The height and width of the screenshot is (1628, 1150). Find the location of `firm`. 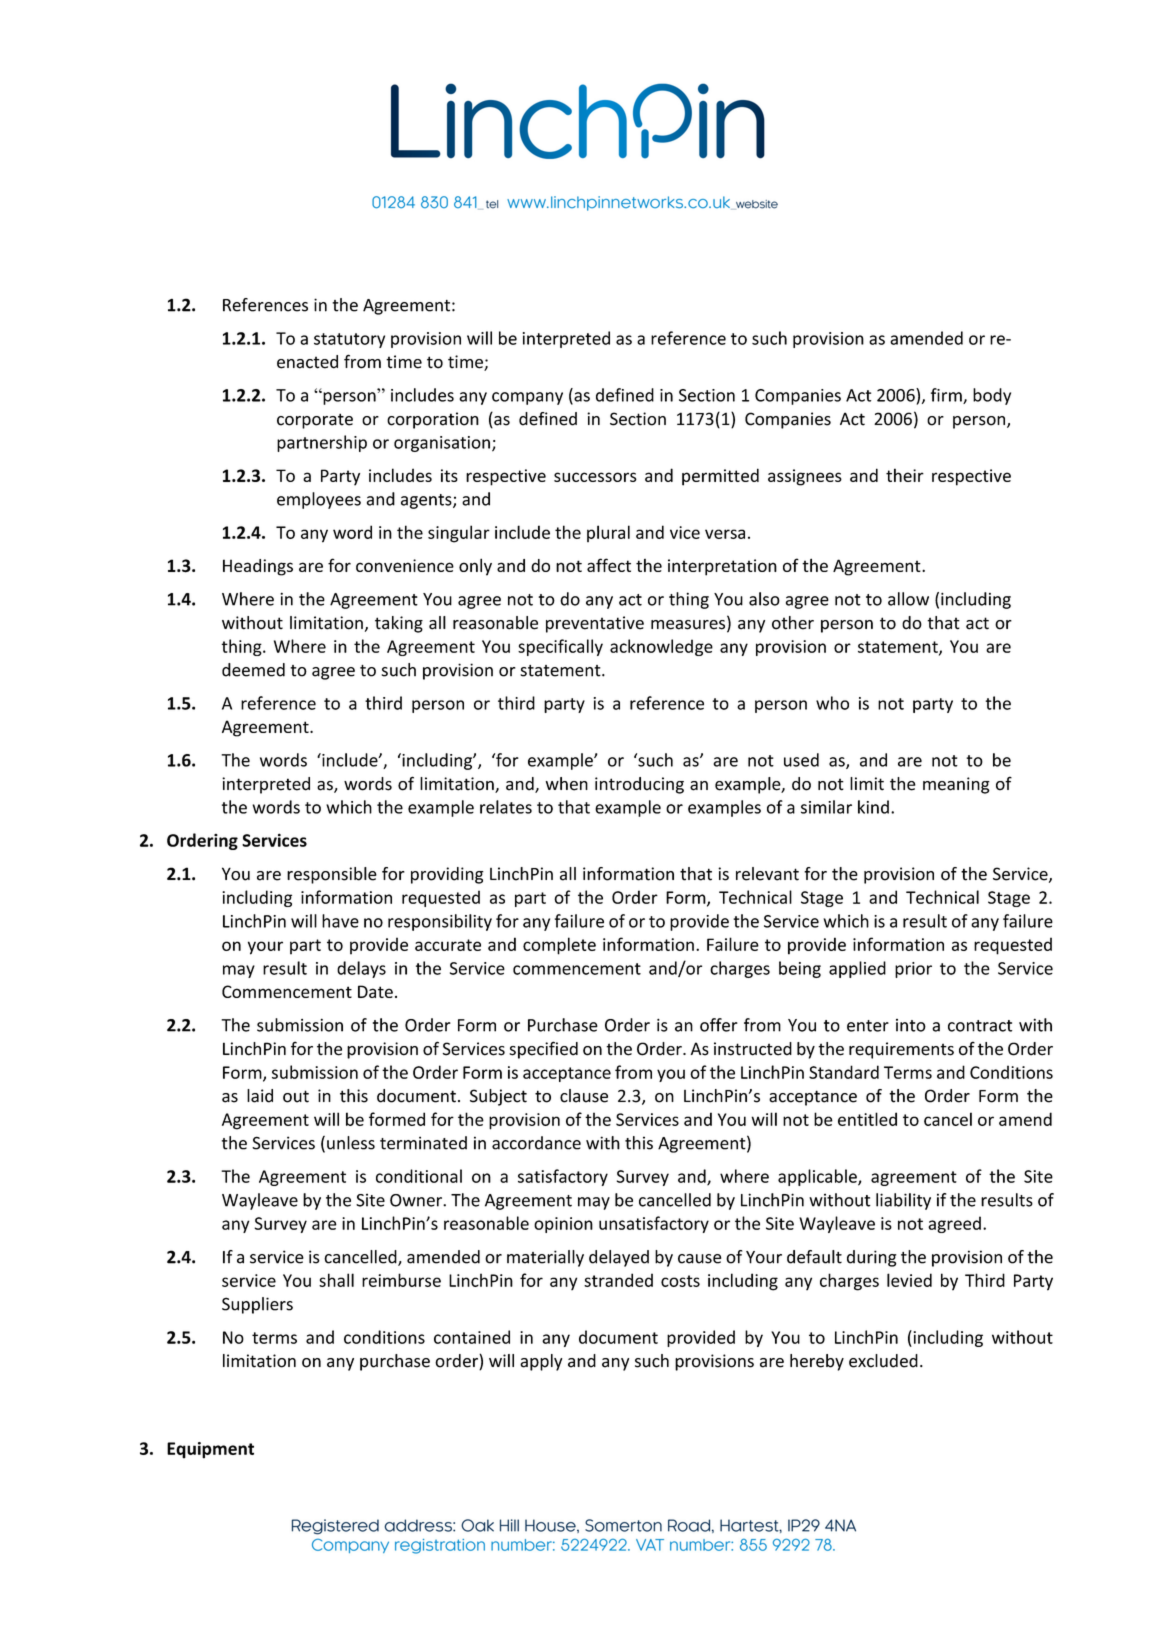

firm is located at coordinates (947, 396).
